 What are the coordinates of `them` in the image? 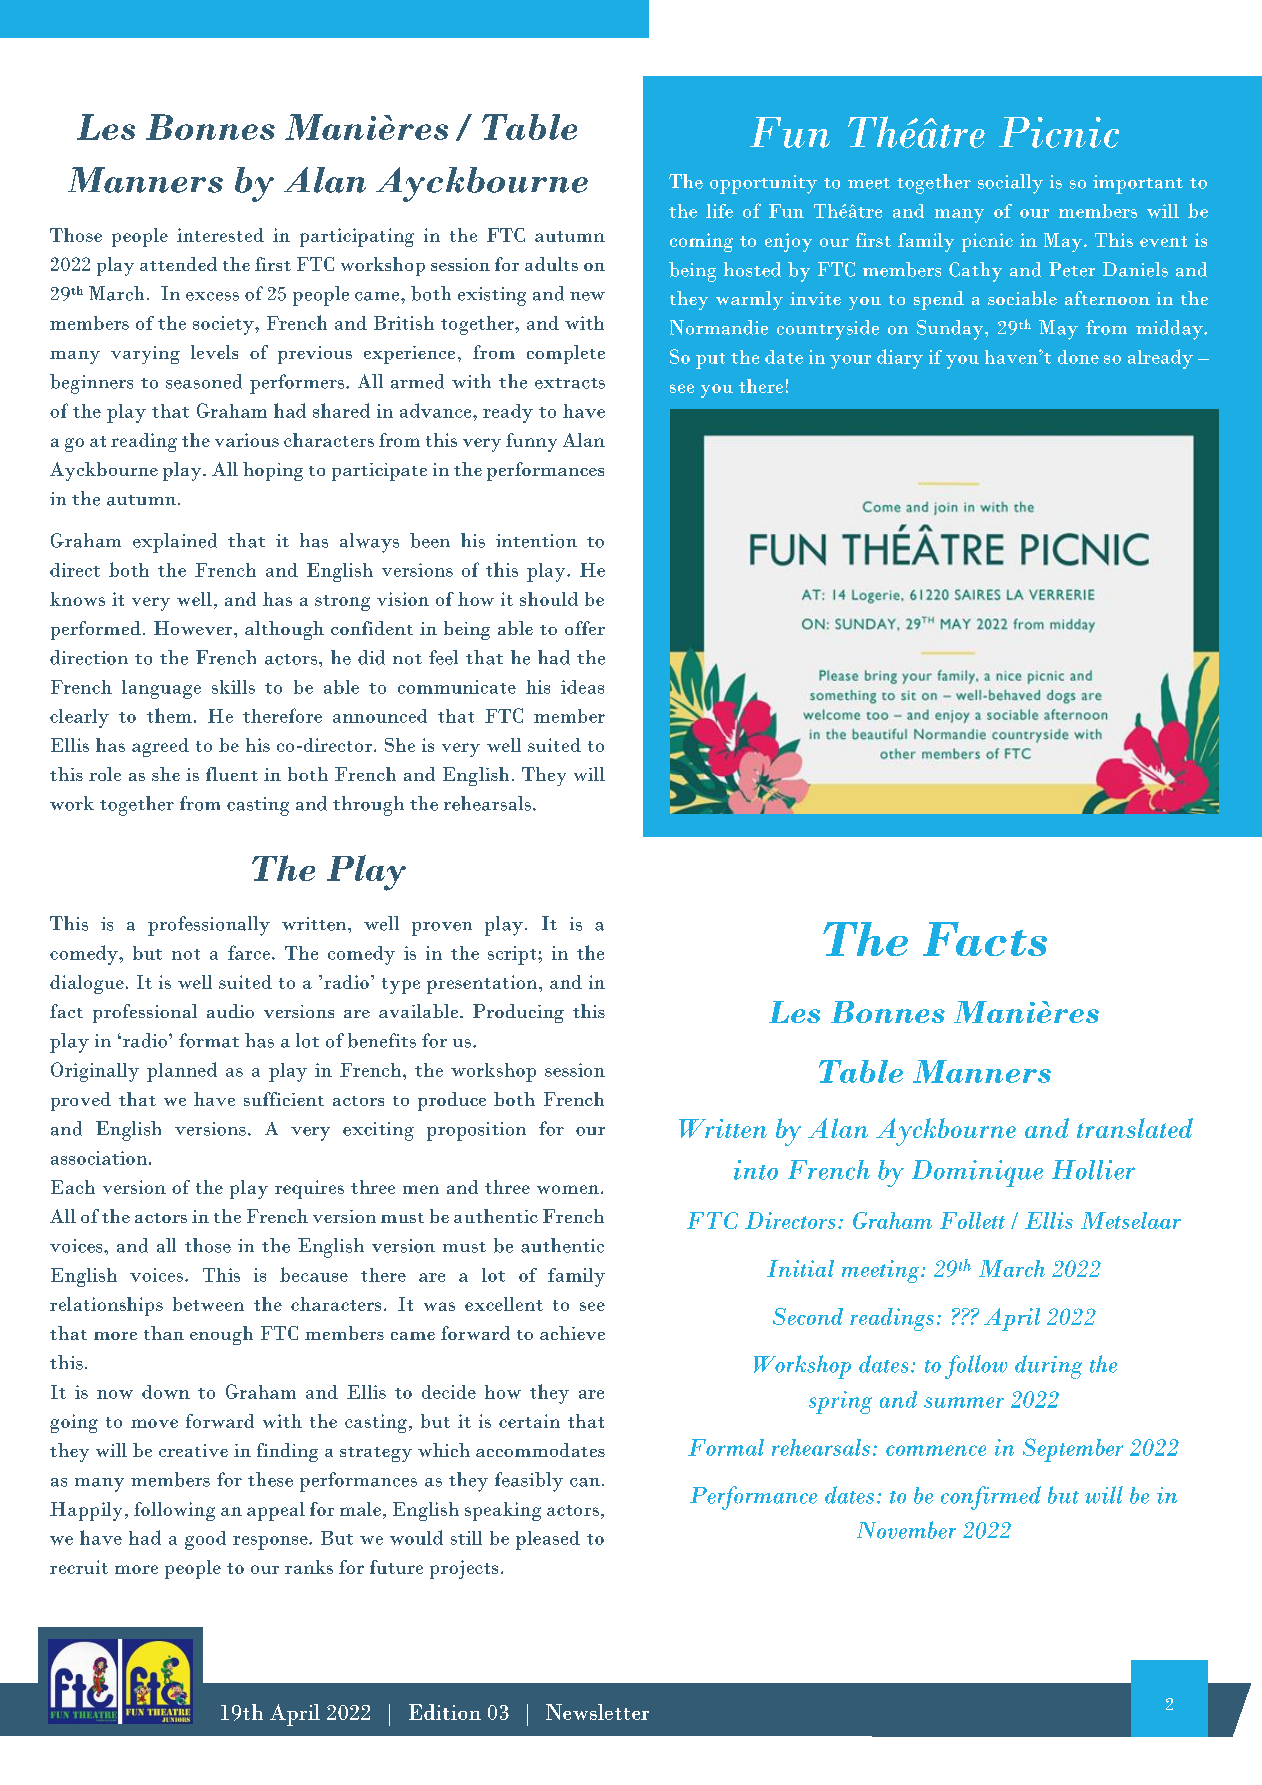 It's located at (169, 715).
